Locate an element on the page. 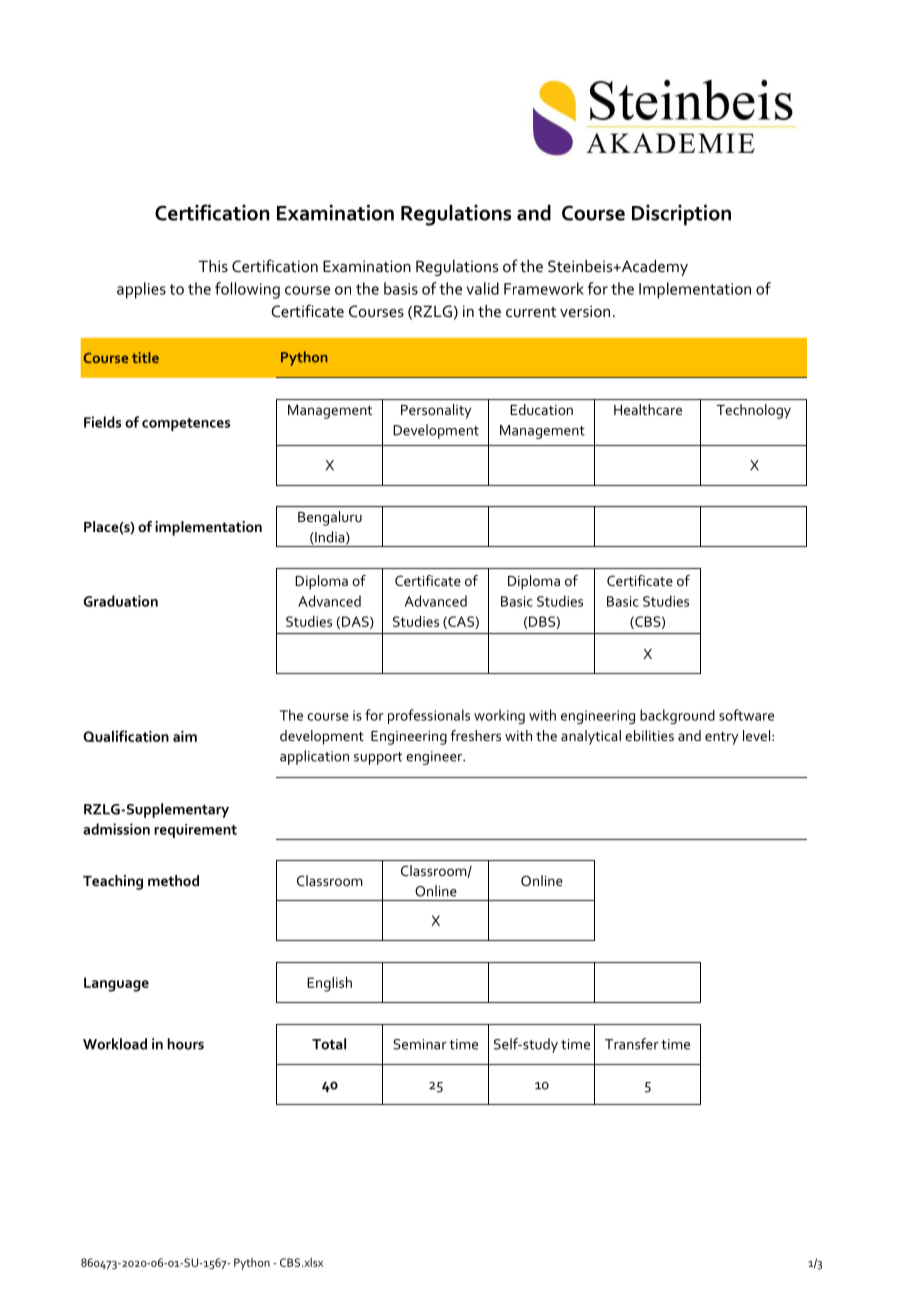 The width and height of the page is (924, 1308). basis is located at coordinates (401, 288).
